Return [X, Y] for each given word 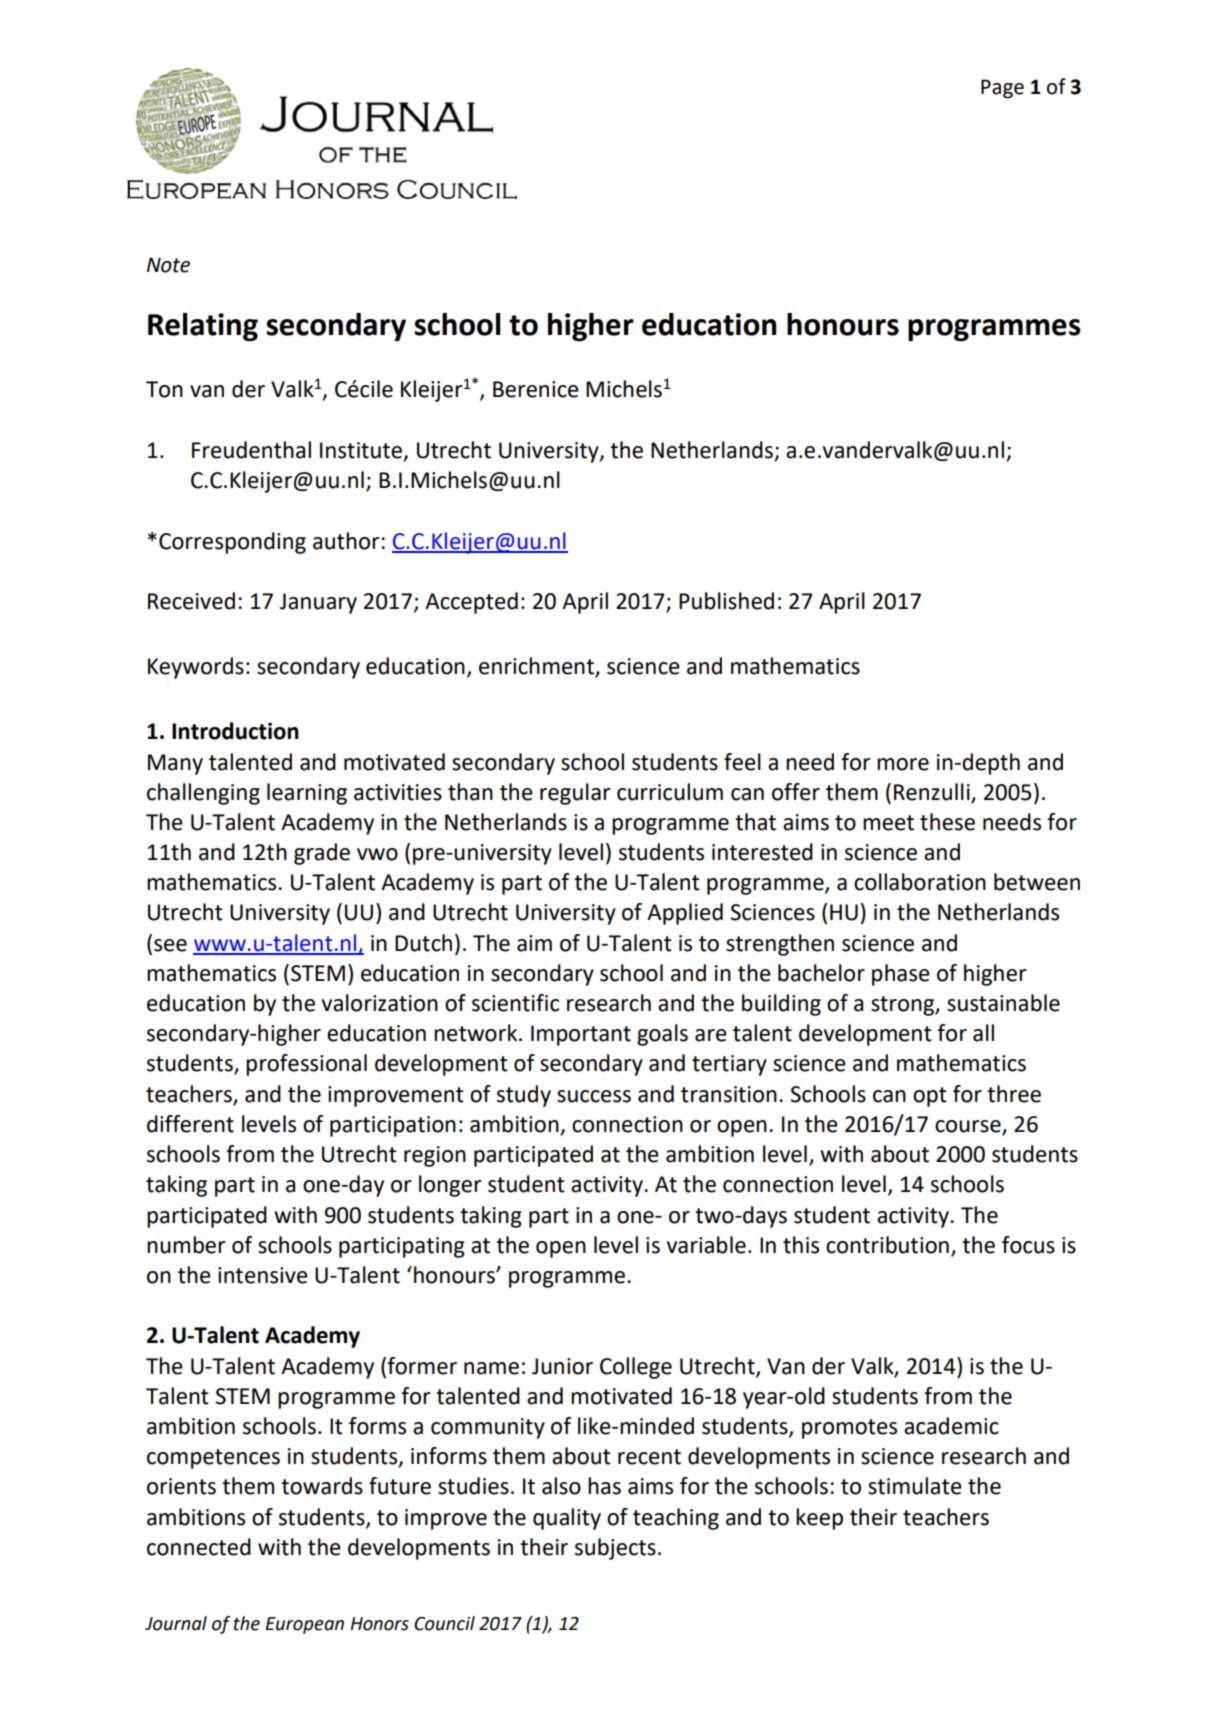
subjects [615, 1549]
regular [575, 794]
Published [726, 601]
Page [1002, 89]
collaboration [920, 882]
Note [168, 265]
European [305, 1625]
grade [322, 854]
